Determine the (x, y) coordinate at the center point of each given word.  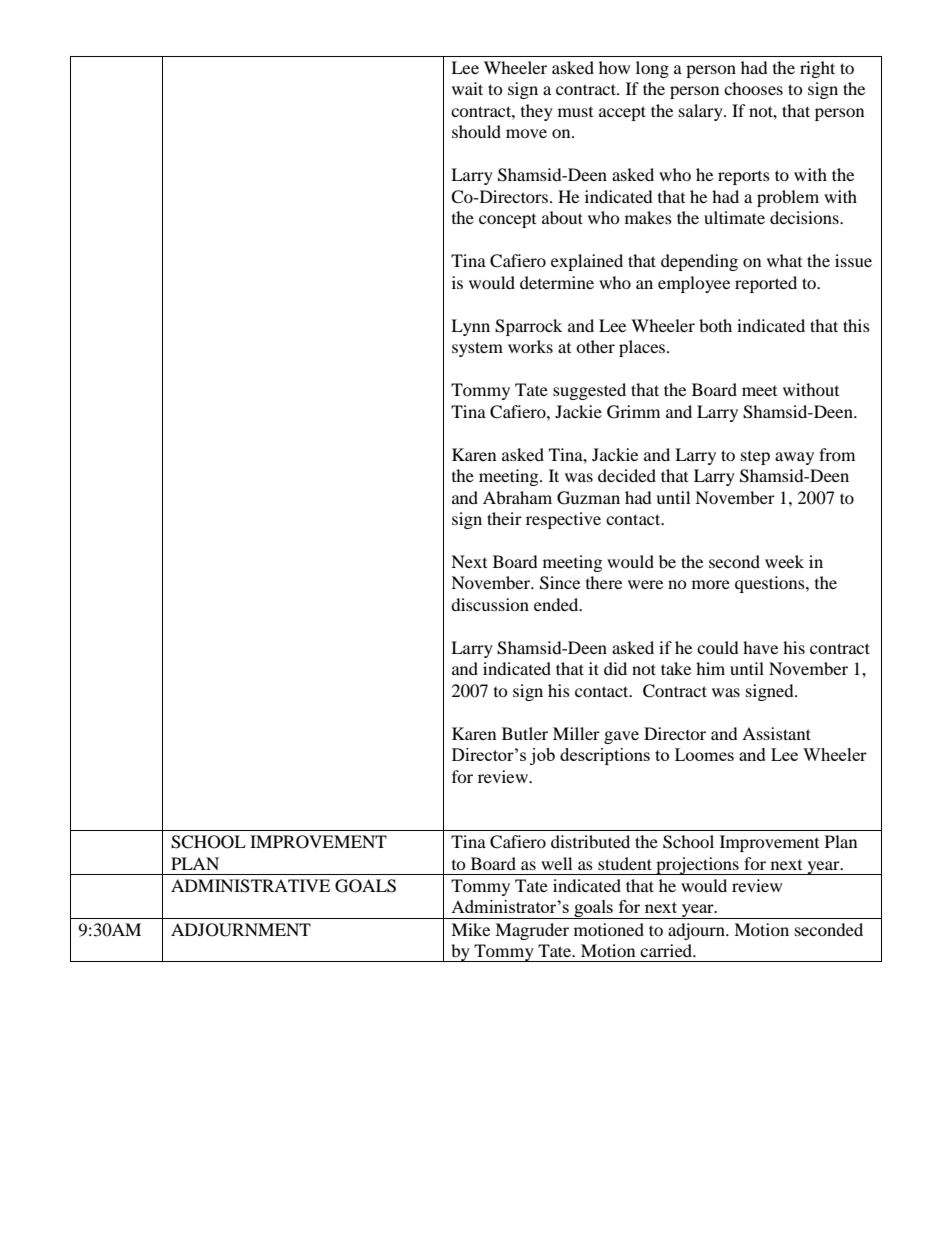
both (715, 325)
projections (697, 866)
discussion (490, 604)
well (556, 863)
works (530, 346)
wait (467, 88)
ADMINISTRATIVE (250, 886)
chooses (753, 88)
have (760, 647)
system (477, 349)
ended (557, 604)
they (537, 112)
